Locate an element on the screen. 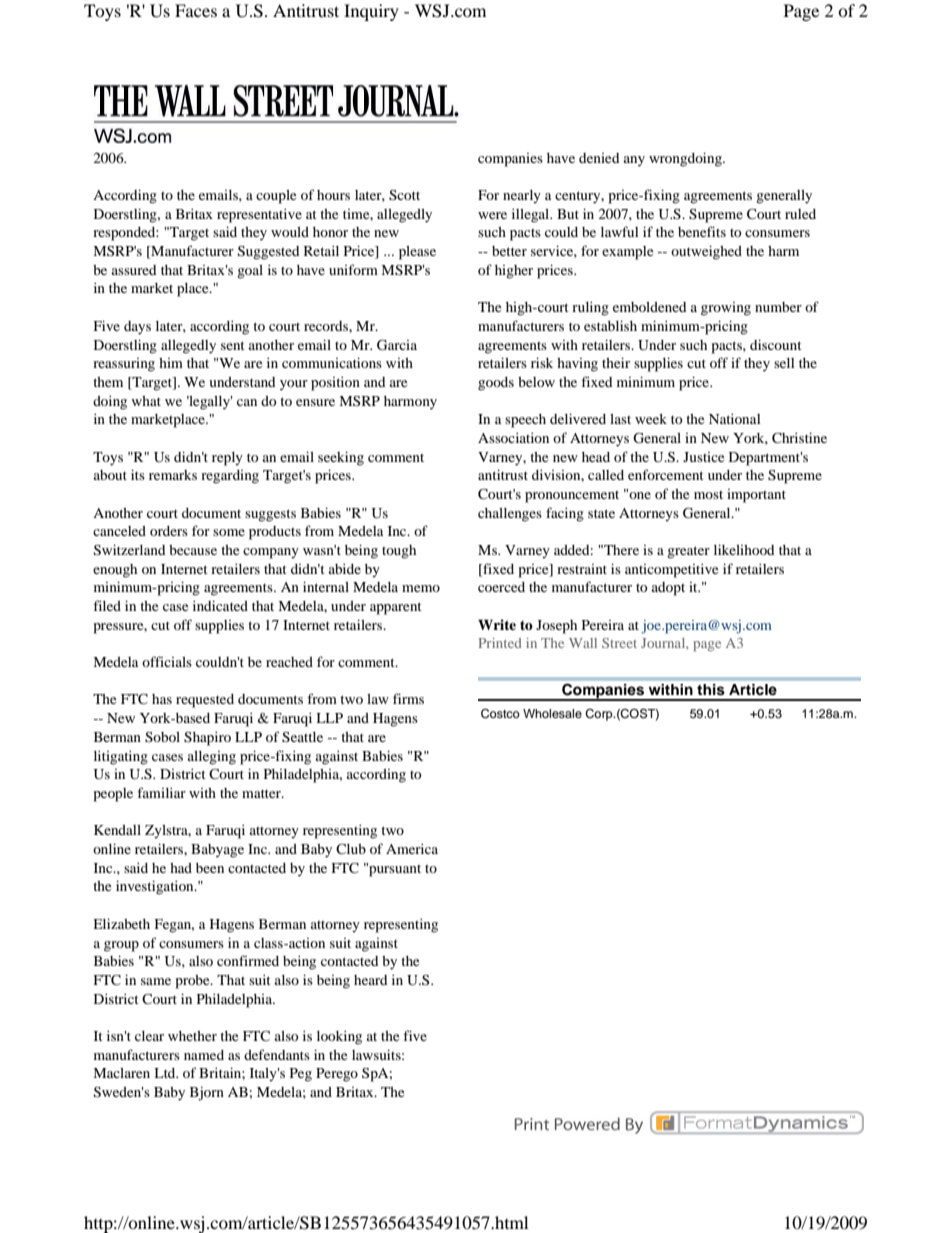 This screenshot has height=1233, width=952. heard is located at coordinates (370, 980).
